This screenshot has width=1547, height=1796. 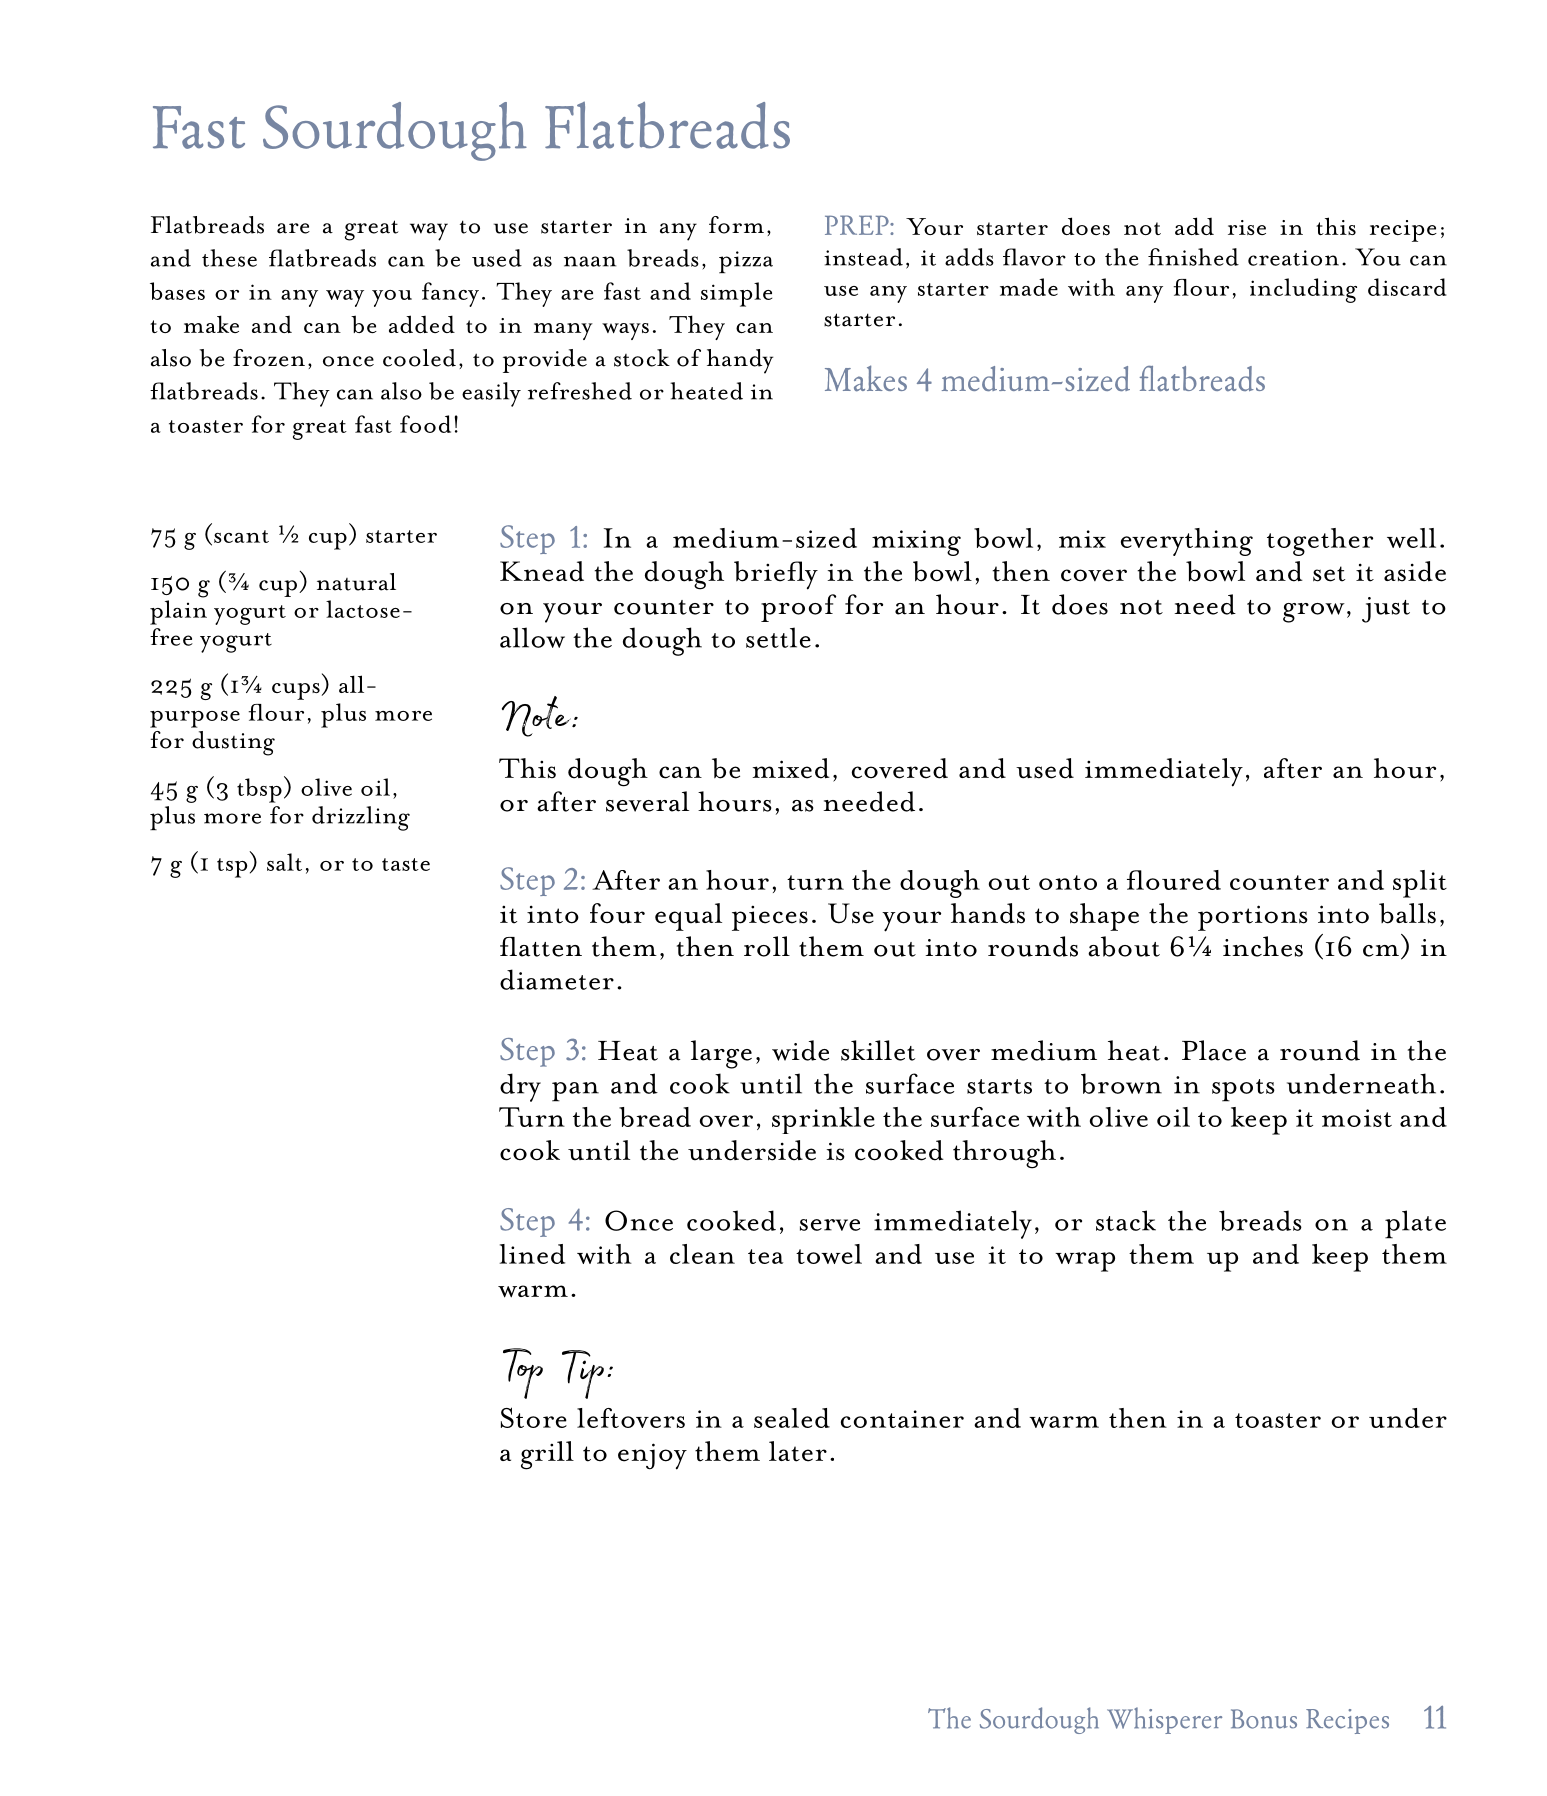 I want to click on wrap, so click(x=1085, y=1262).
